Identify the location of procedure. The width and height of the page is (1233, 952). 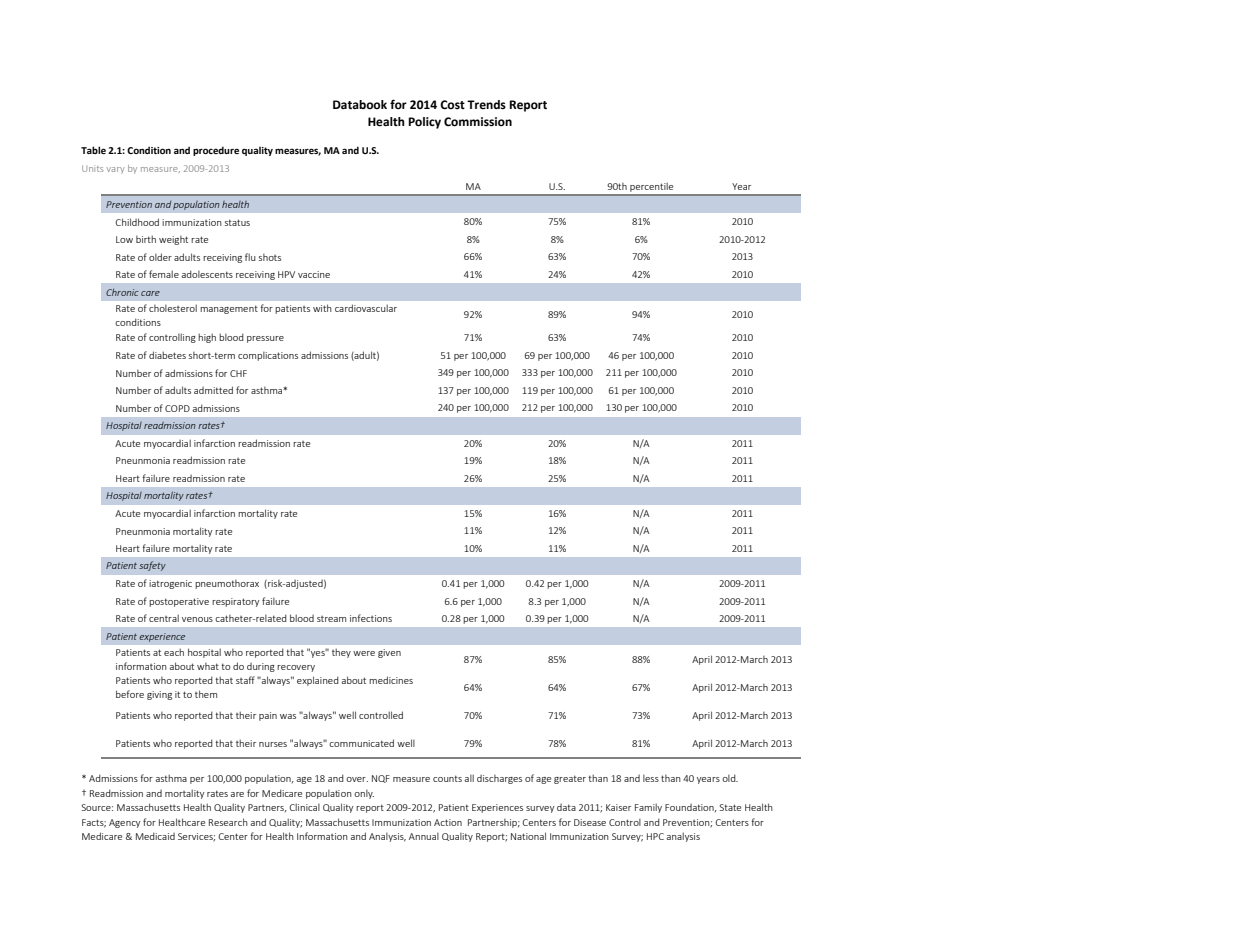
(216, 151).
